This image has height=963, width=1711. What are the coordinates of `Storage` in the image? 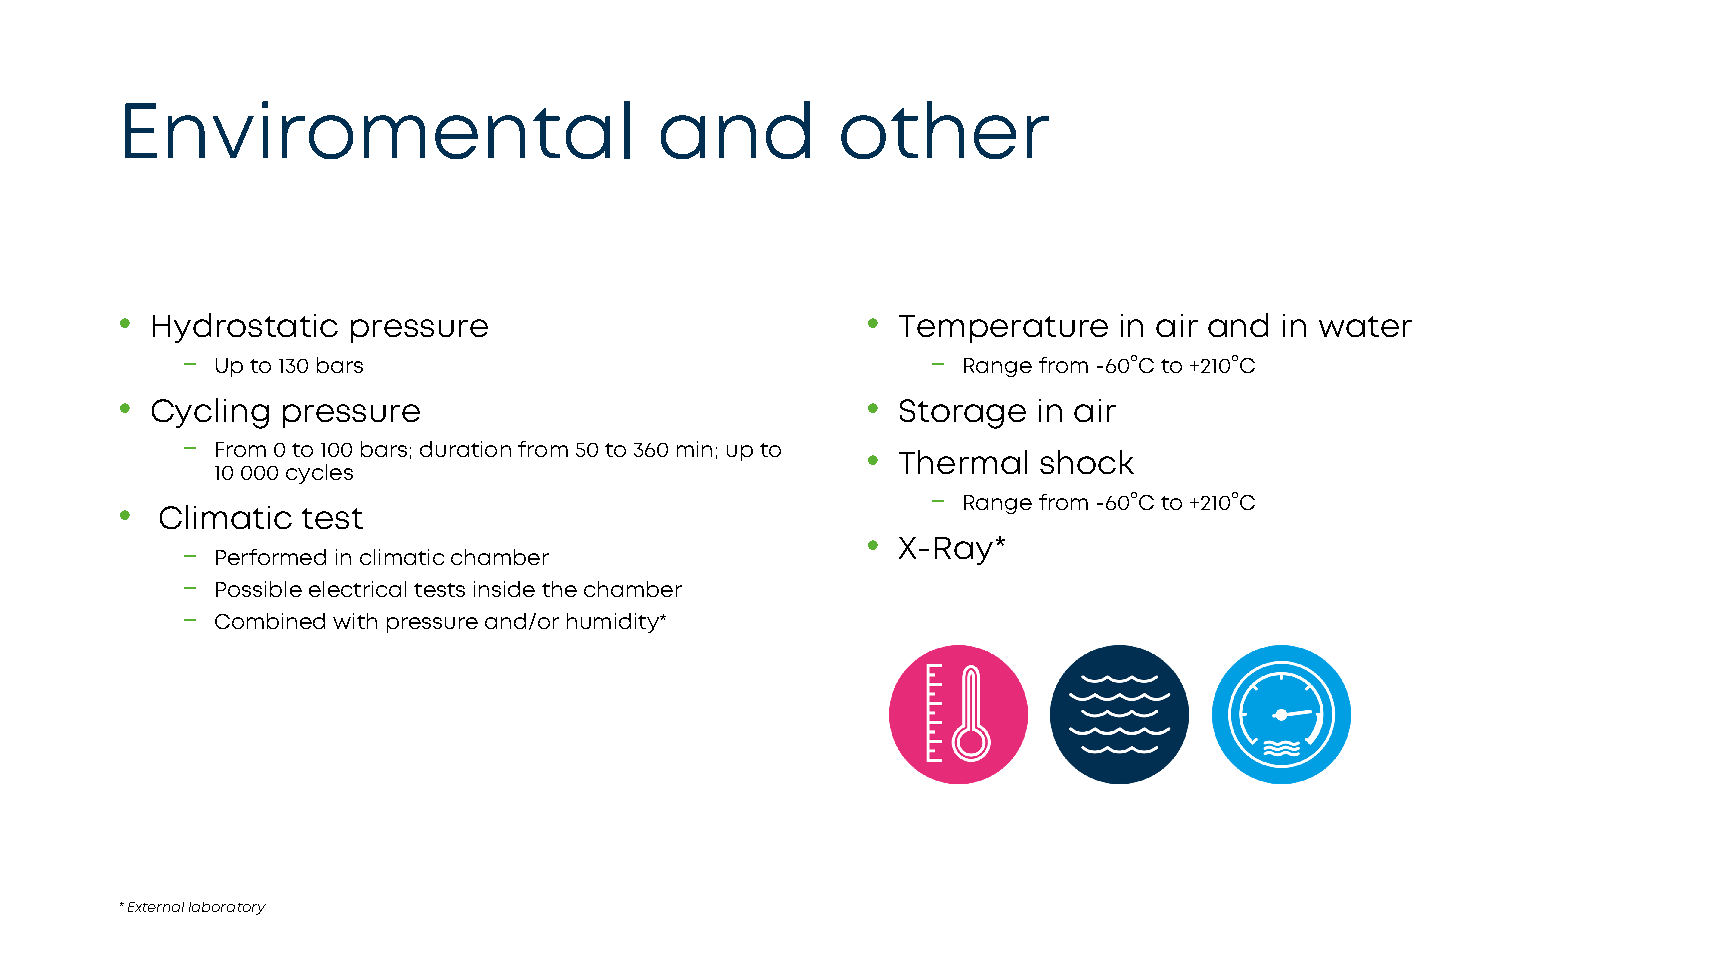 It's located at (963, 414).
